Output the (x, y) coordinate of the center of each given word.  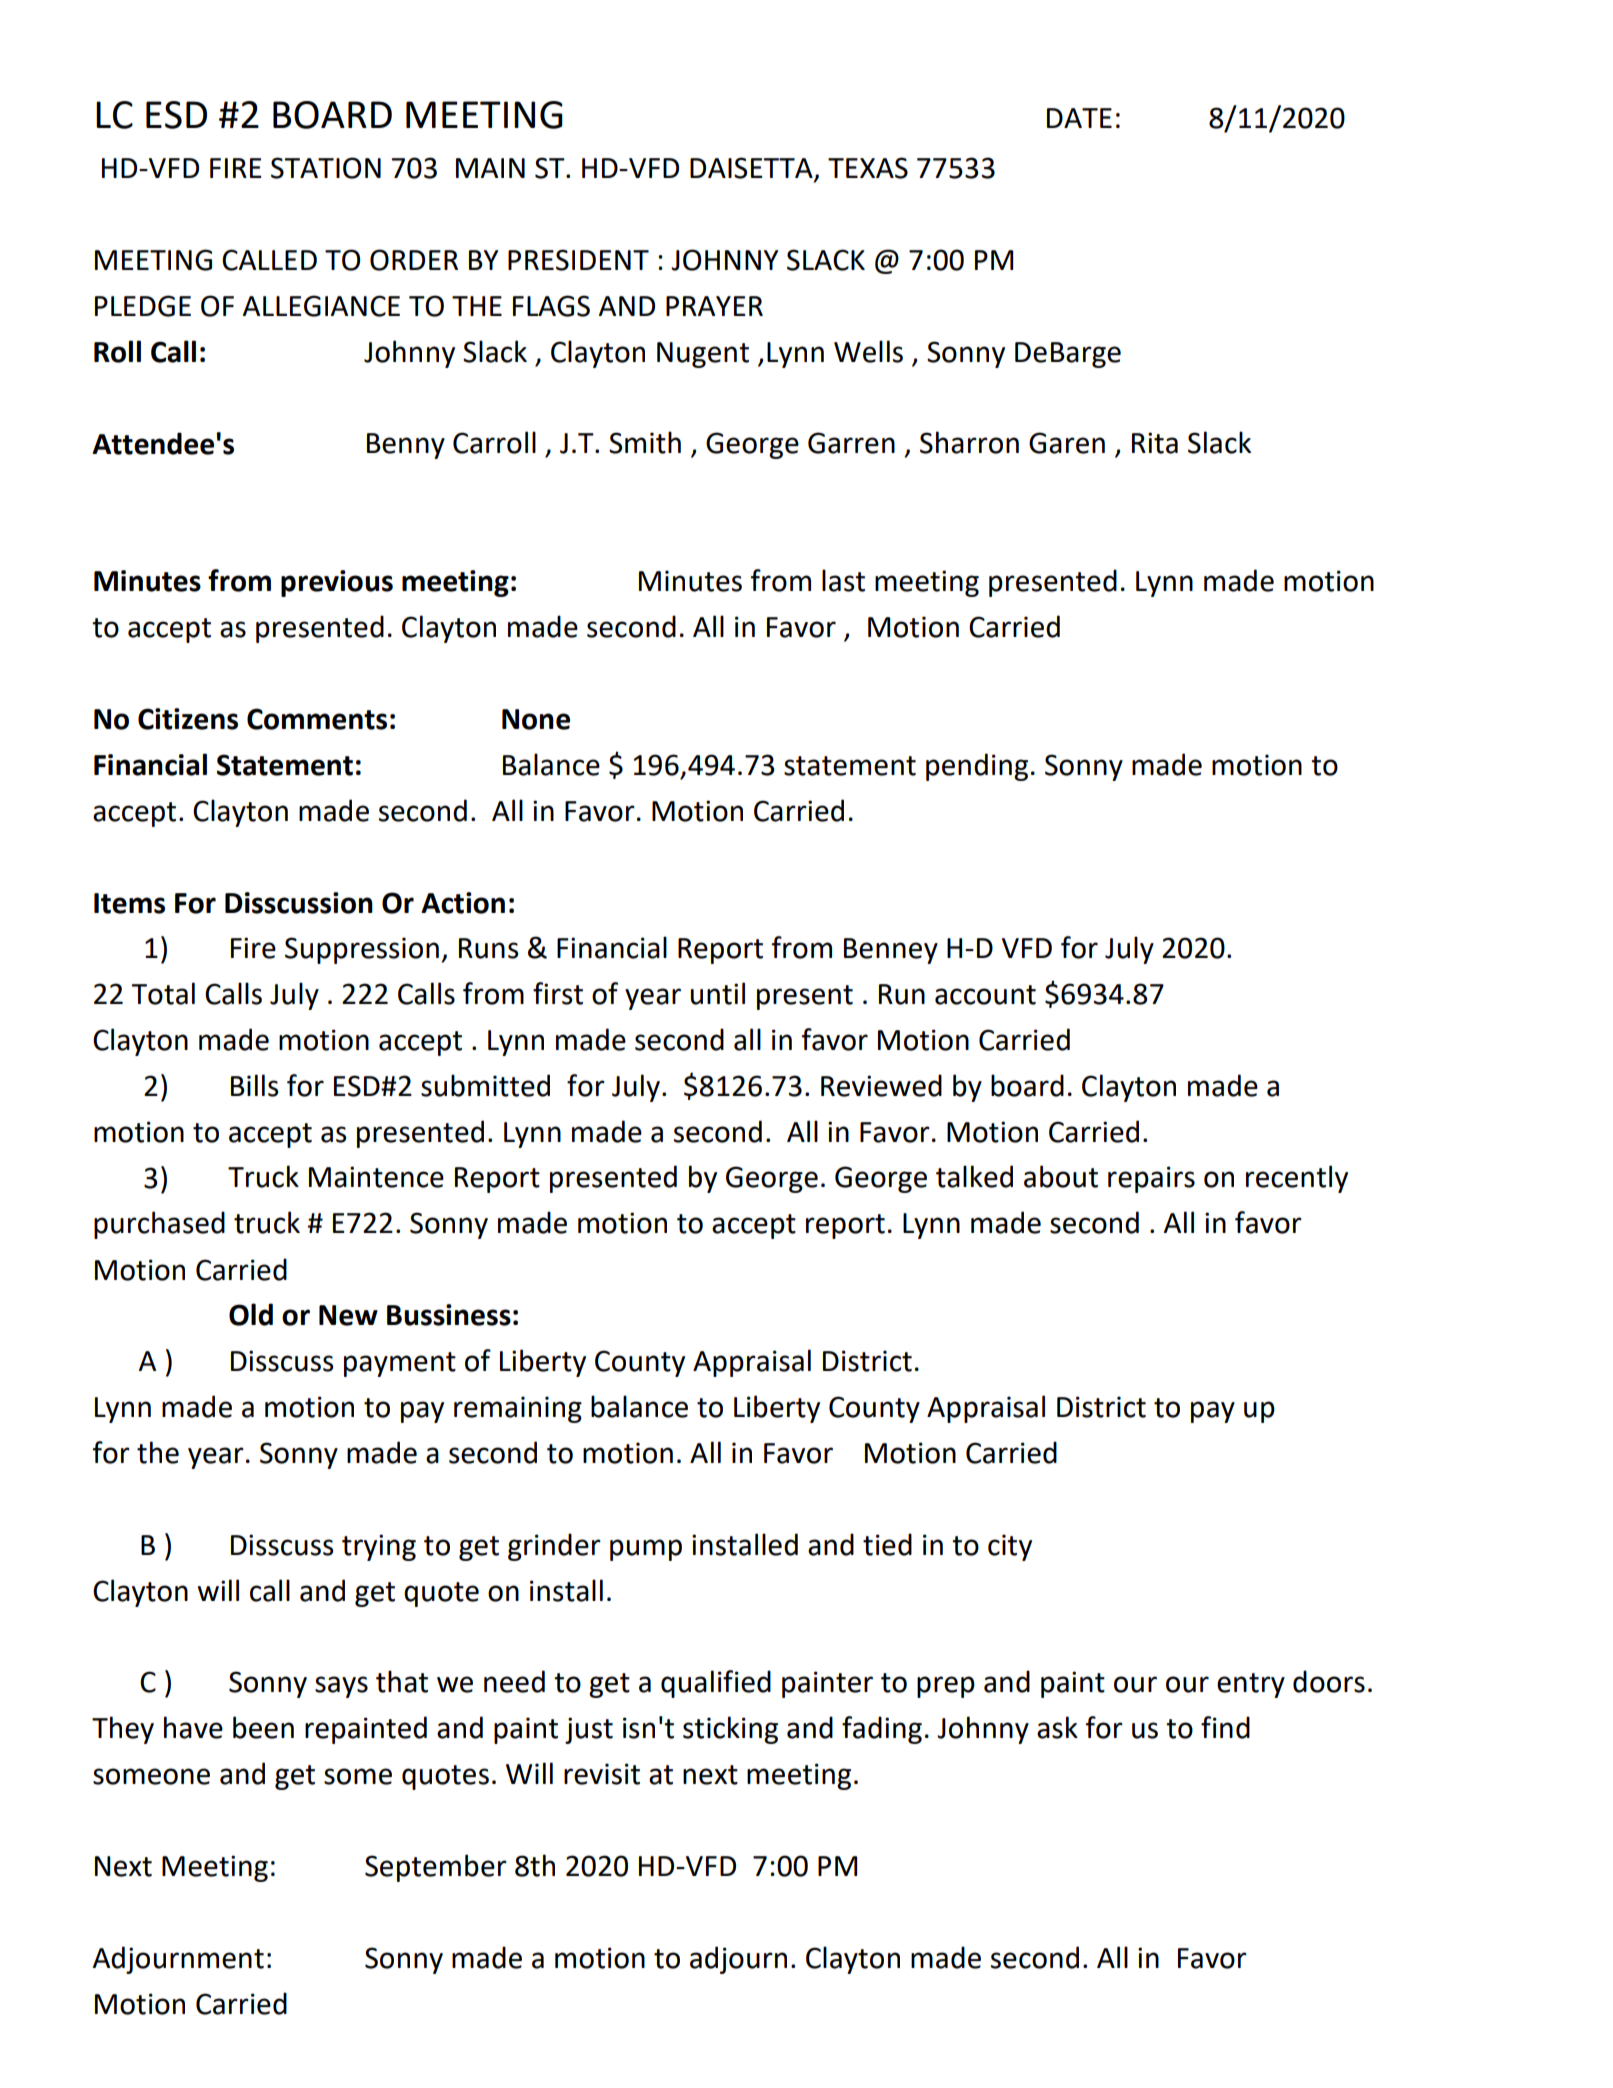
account (985, 995)
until (718, 993)
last (843, 580)
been (263, 1727)
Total (163, 993)
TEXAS (868, 168)
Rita (1155, 443)
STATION (326, 168)
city (1010, 1547)
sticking (730, 1730)
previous (337, 583)
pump (646, 1550)
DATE (1079, 118)
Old (251, 1314)
